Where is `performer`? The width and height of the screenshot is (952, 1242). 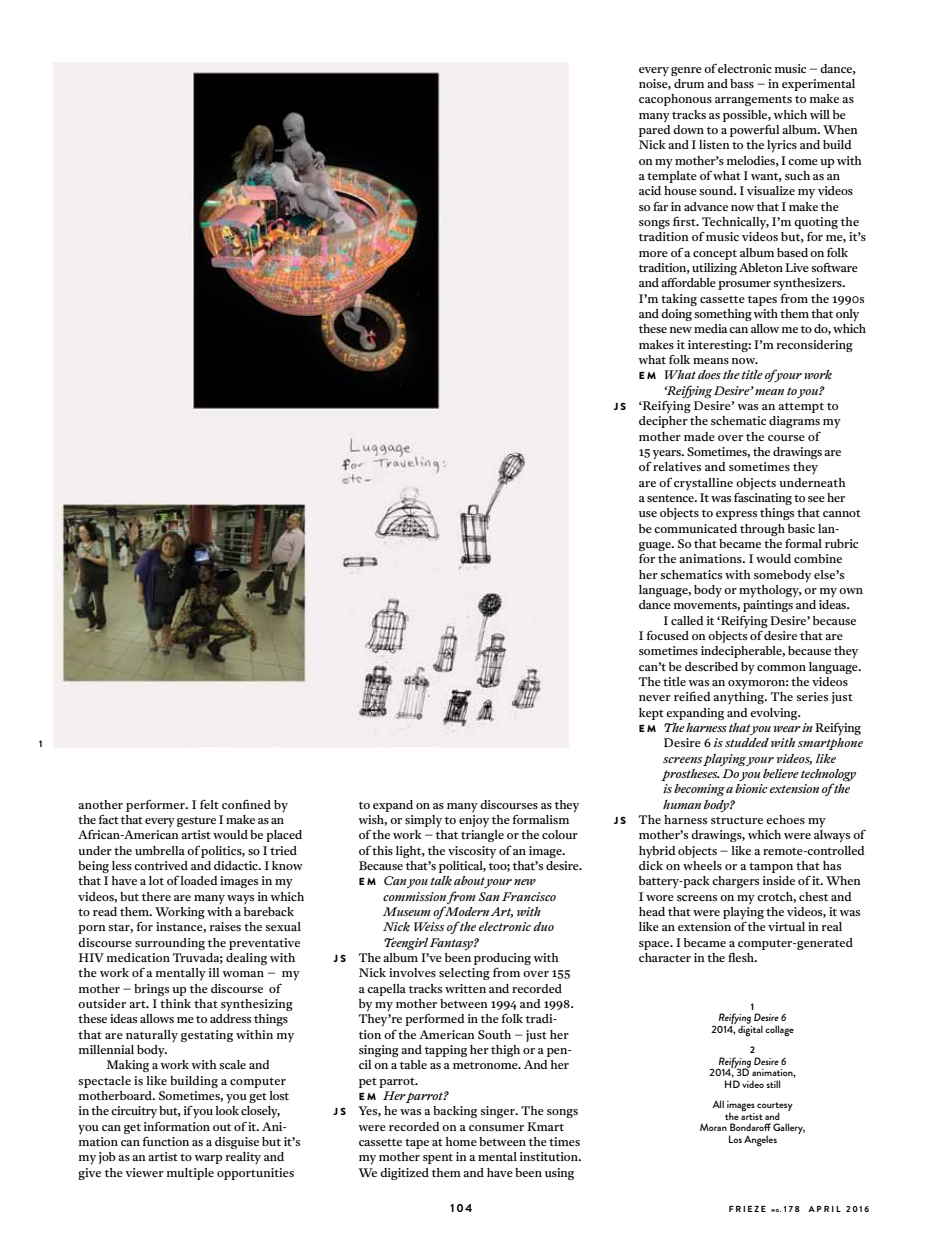
performer is located at coordinates (156, 806).
